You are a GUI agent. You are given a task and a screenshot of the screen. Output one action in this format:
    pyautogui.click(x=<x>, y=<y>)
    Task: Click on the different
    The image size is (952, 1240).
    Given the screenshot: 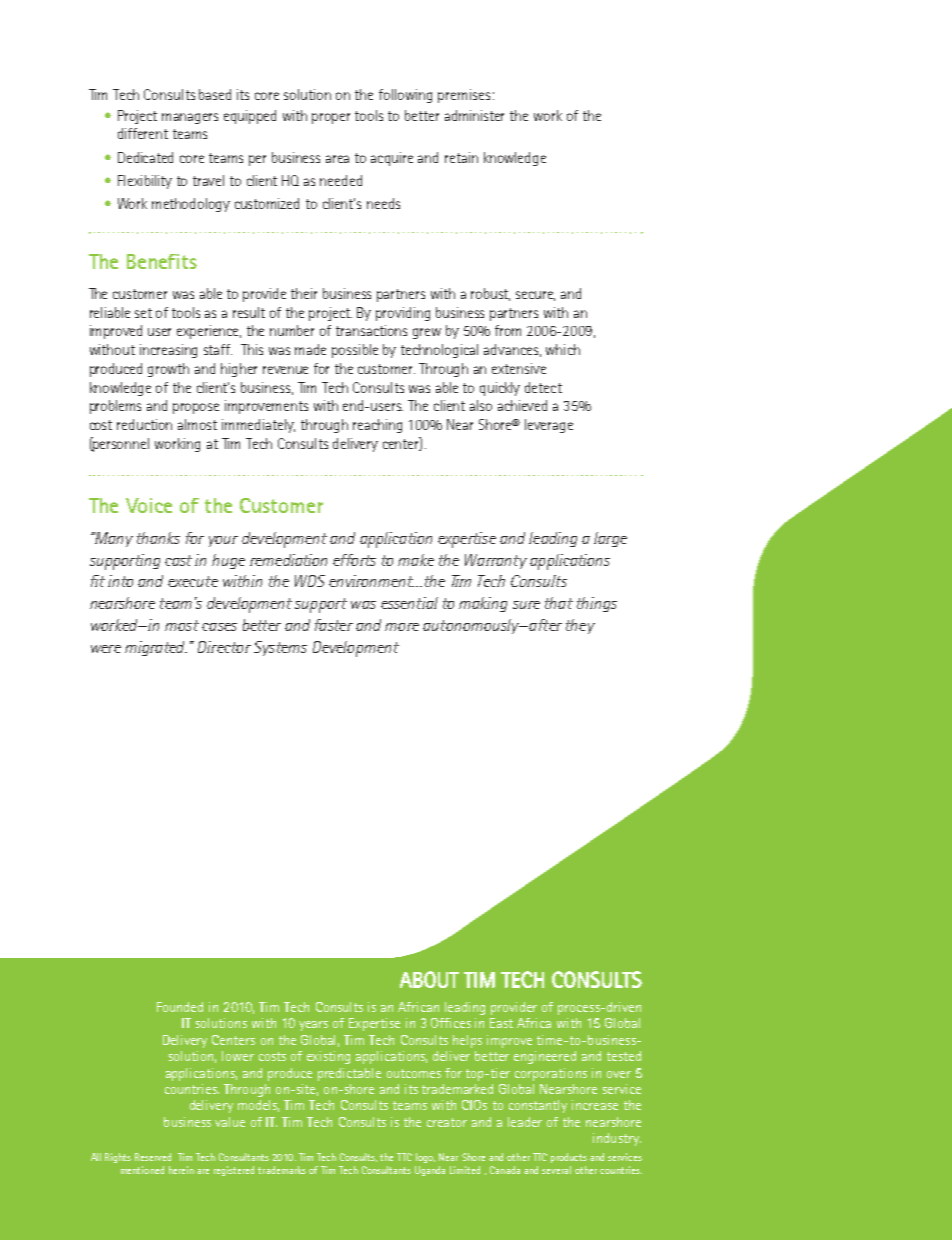 What is the action you would take?
    pyautogui.click(x=143, y=133)
